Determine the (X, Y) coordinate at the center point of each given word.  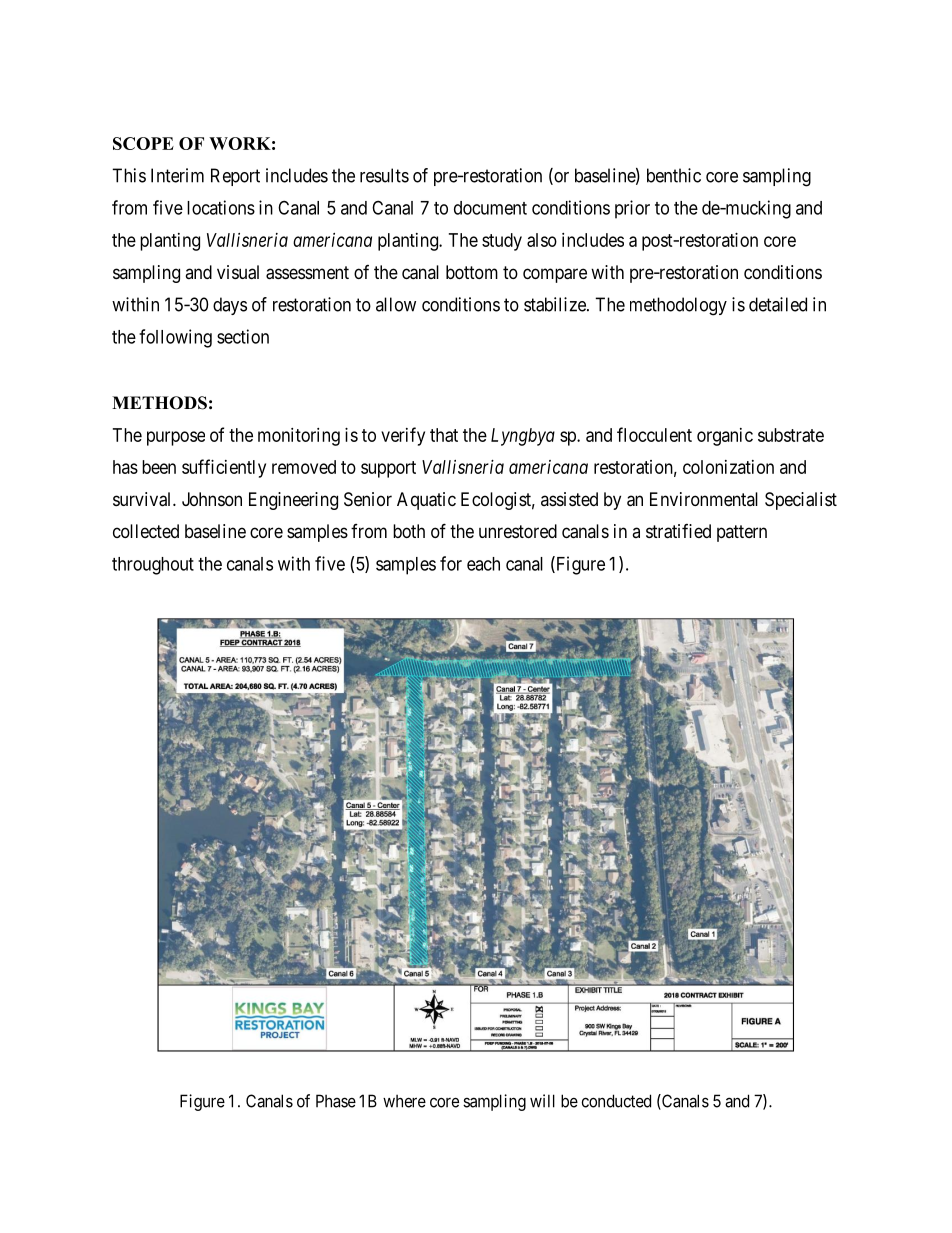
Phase (336, 1101)
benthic (674, 175)
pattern (742, 533)
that (444, 435)
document (490, 208)
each (483, 564)
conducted (616, 1101)
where (404, 1101)
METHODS (159, 403)
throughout (153, 566)
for (451, 563)
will (542, 1101)
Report (235, 177)
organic (725, 437)
